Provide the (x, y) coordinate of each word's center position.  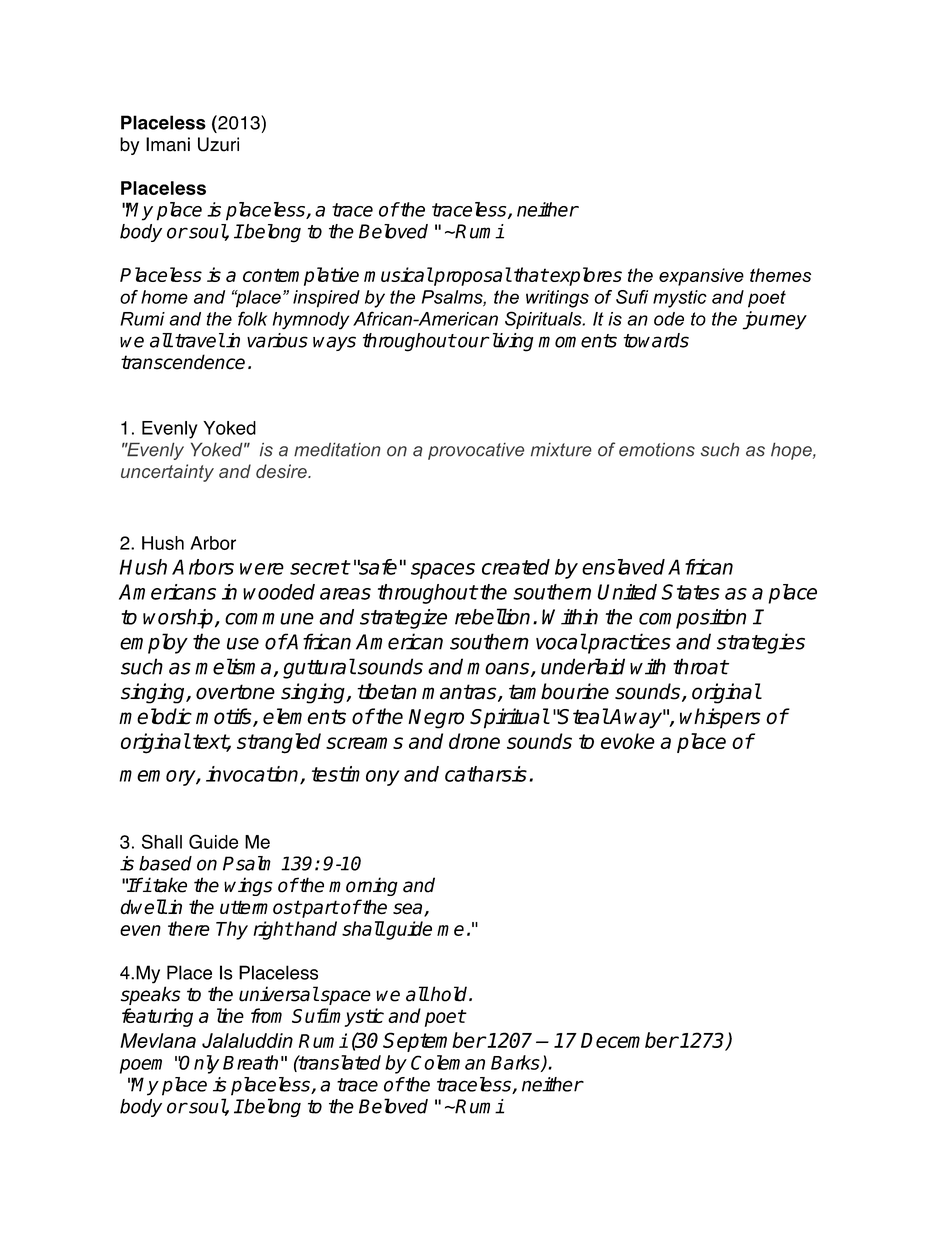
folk (252, 318)
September (434, 1042)
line (230, 1015)
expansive (701, 277)
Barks (516, 1063)
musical (398, 274)
